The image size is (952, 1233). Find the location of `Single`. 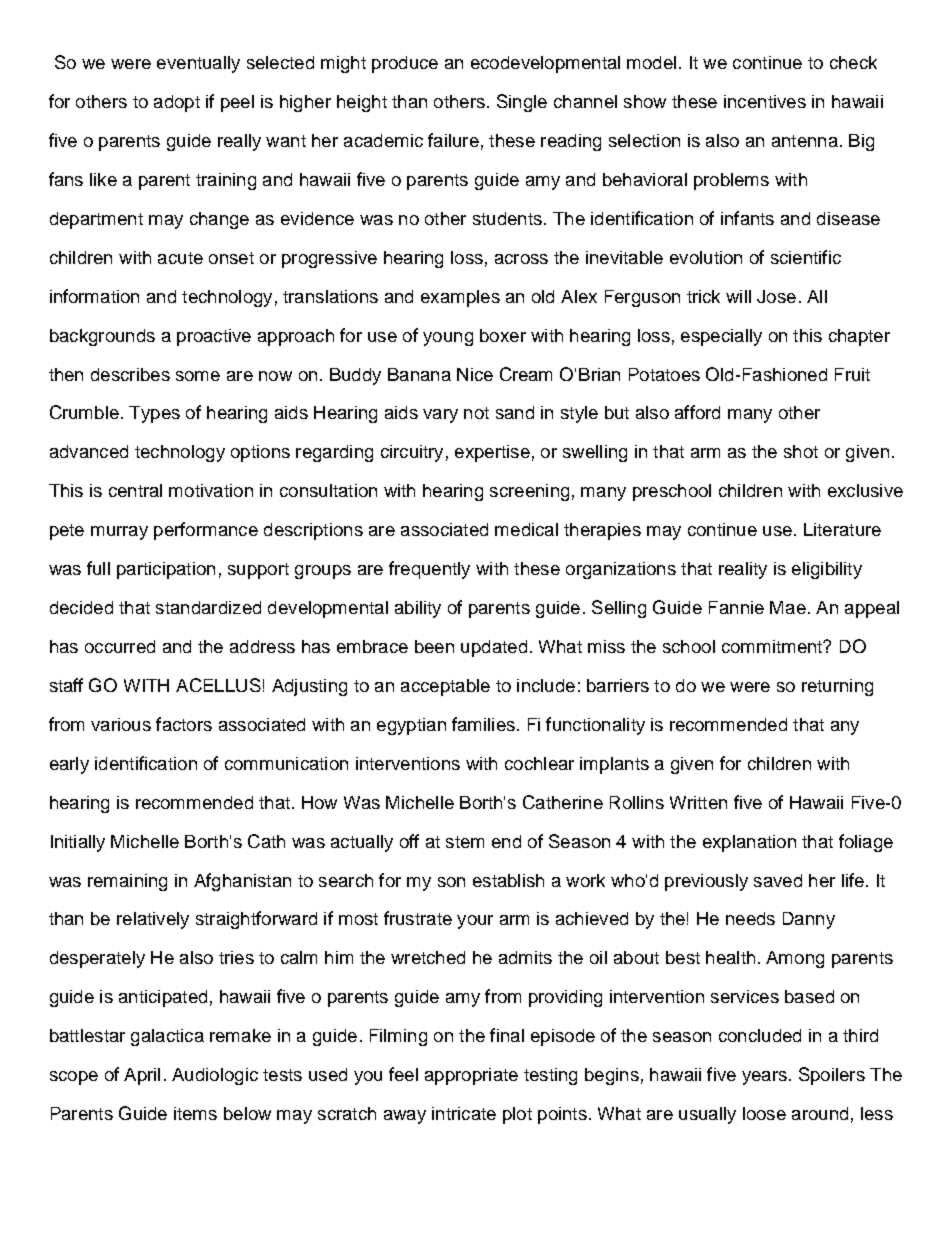

Single is located at coordinates (522, 103).
